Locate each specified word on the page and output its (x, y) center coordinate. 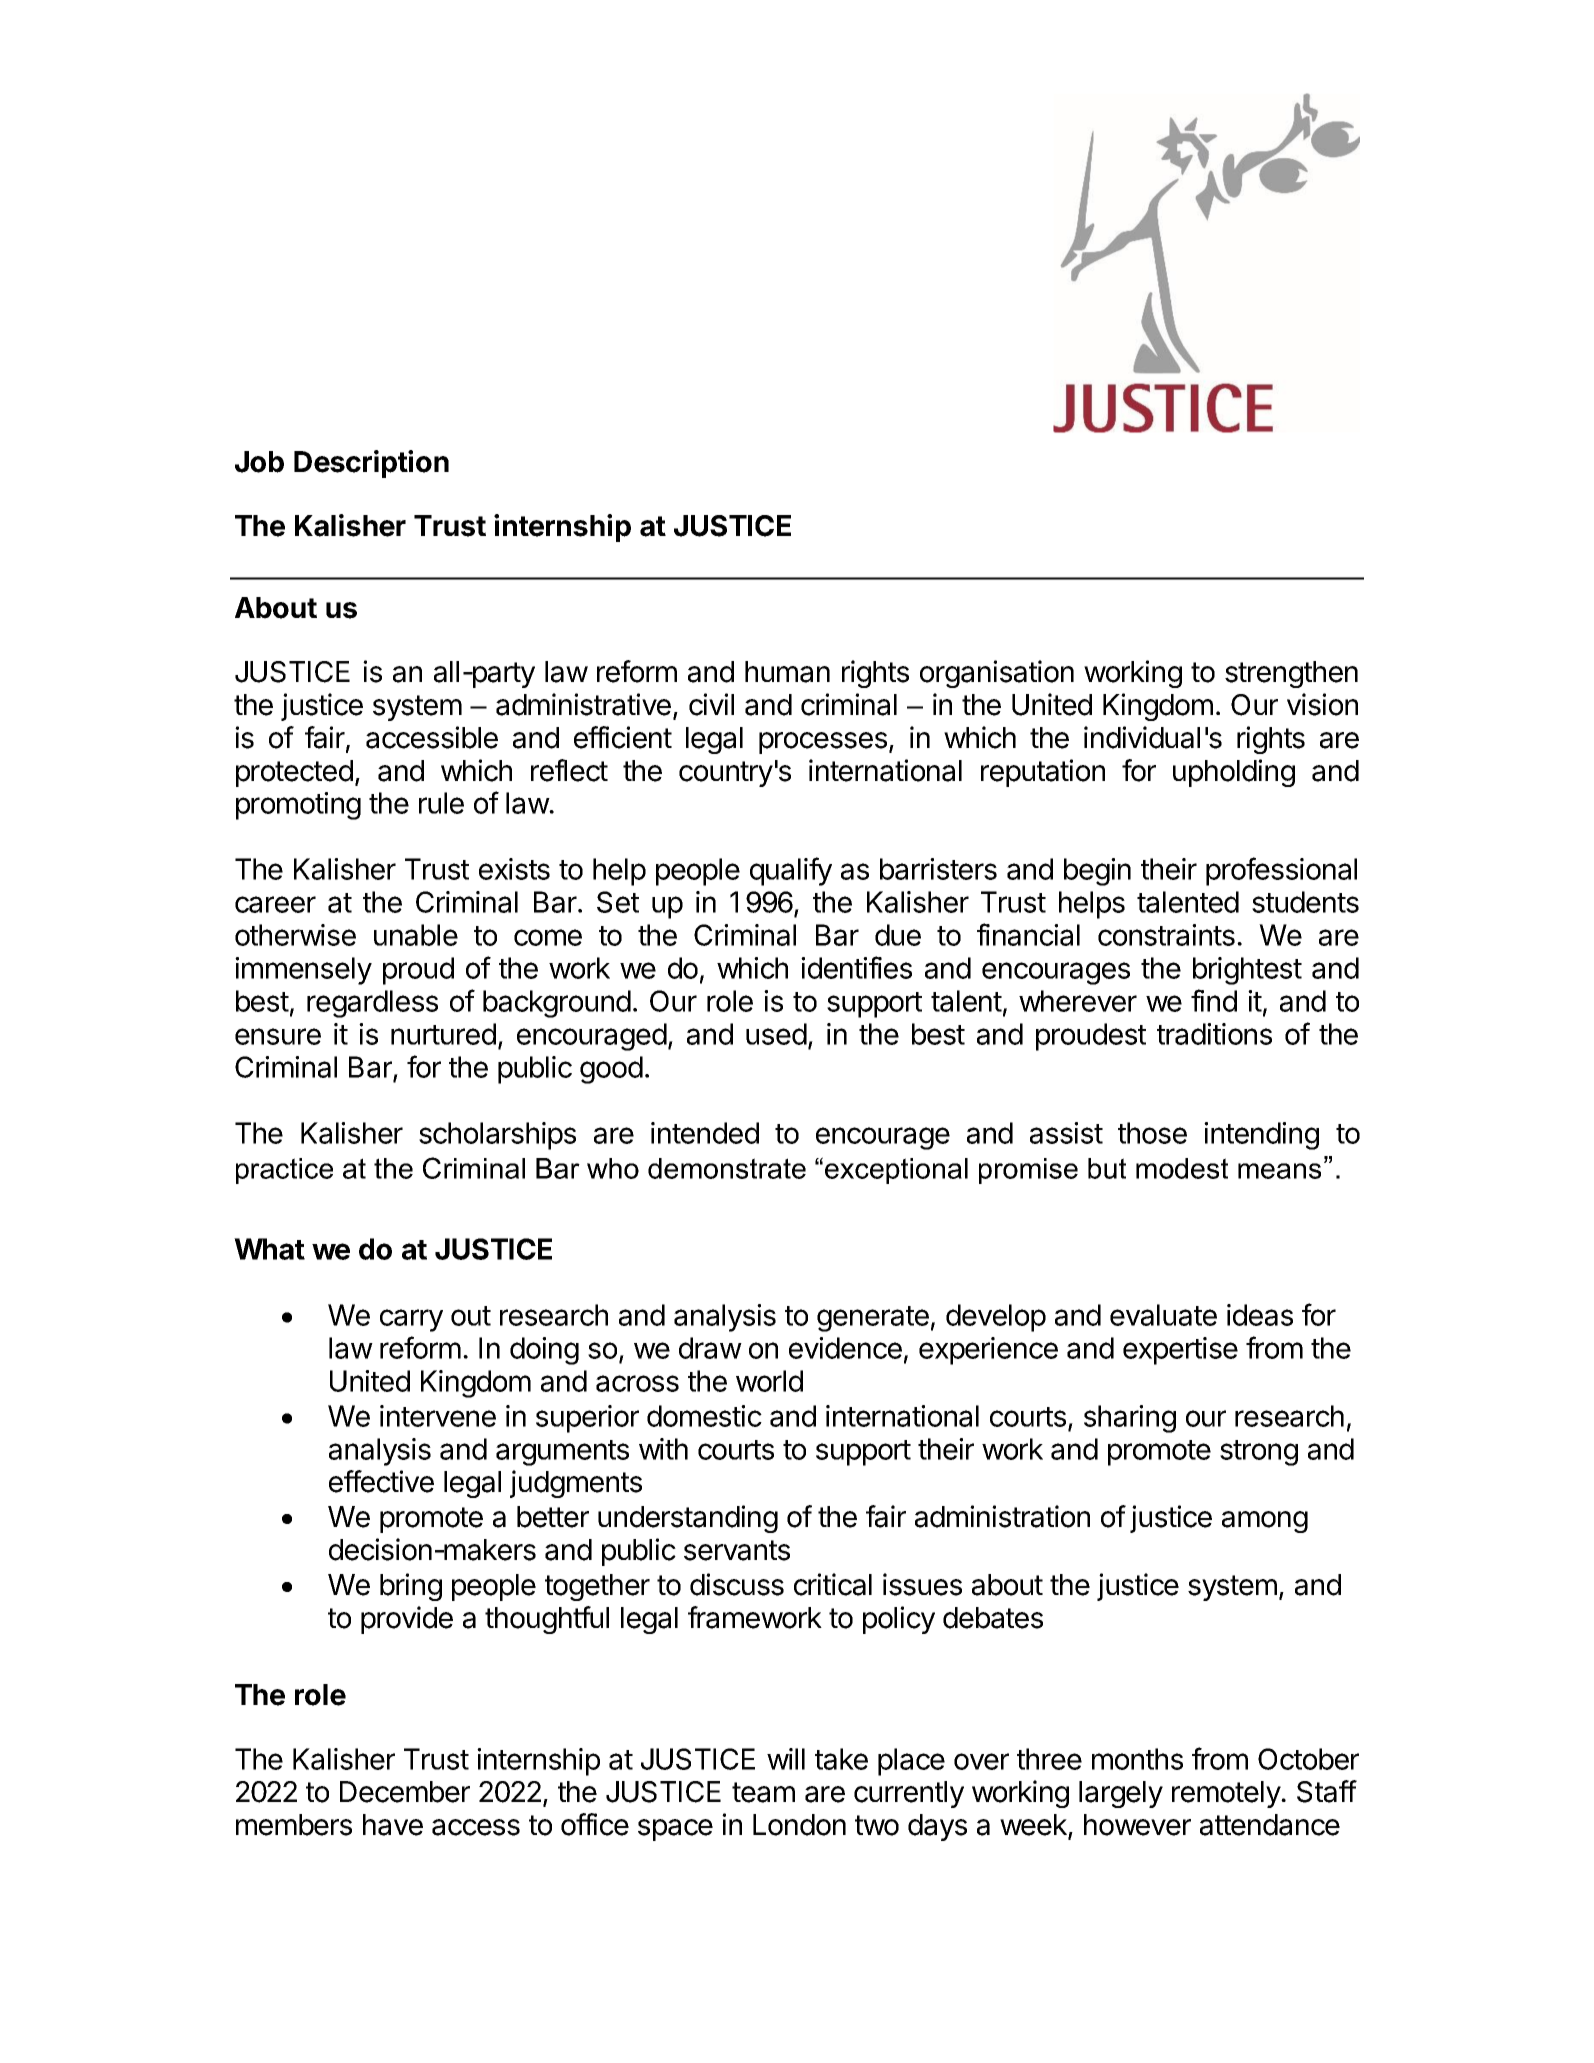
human (787, 672)
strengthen (1291, 674)
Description (371, 464)
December (405, 1792)
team (763, 1792)
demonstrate (727, 1168)
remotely (1227, 1794)
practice (284, 1171)
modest (1182, 1168)
